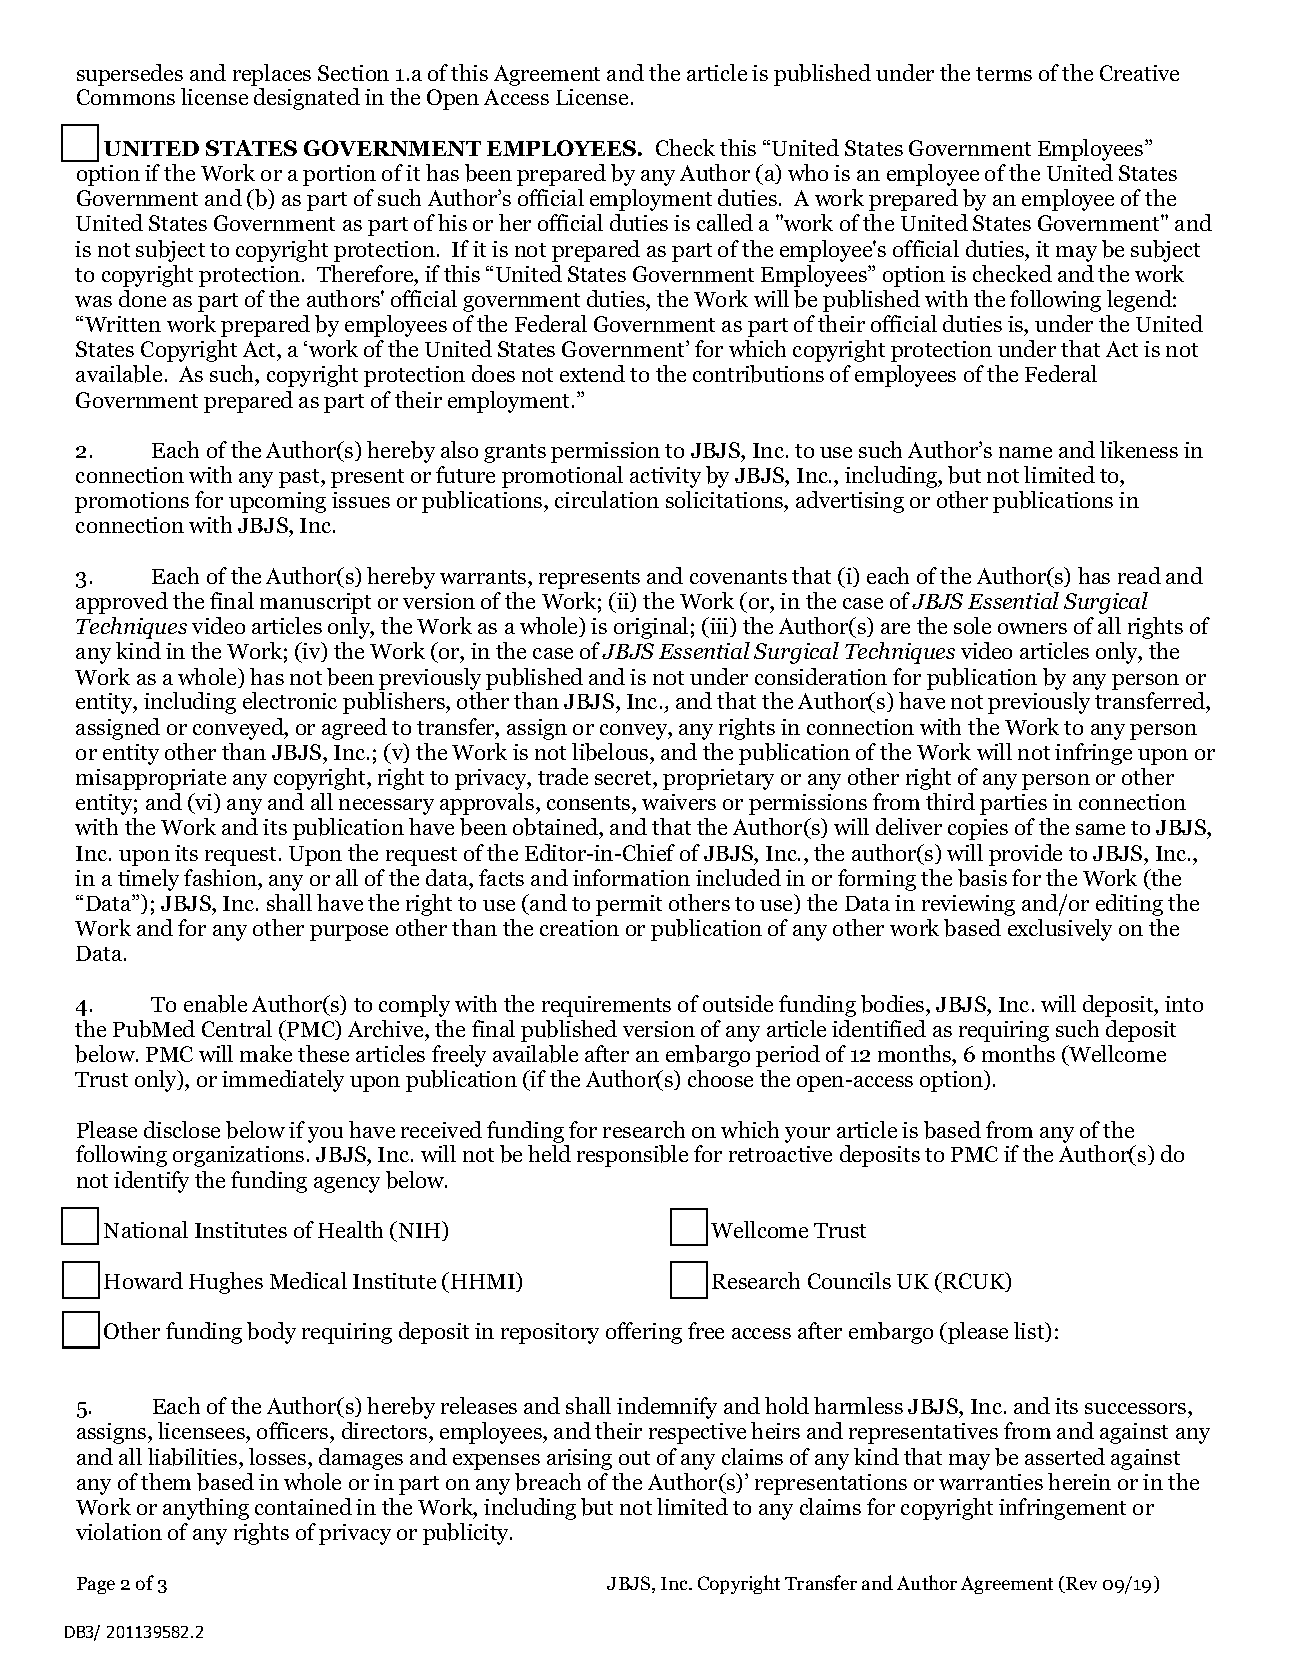 The width and height of the page is (1292, 1671). I want to click on owners, so click(1032, 628).
